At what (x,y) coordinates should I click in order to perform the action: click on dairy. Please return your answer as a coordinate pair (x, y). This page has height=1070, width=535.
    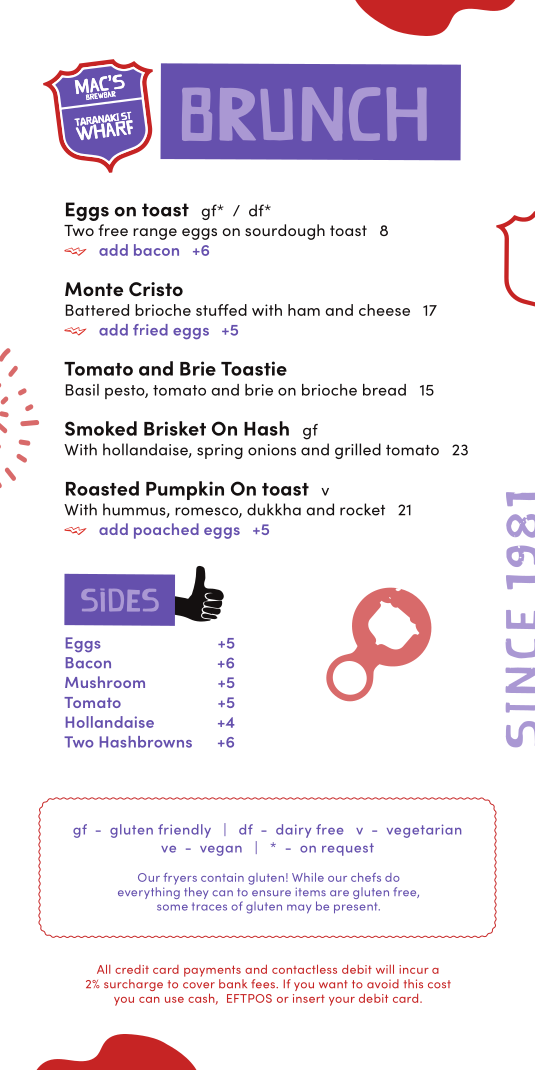
    Looking at the image, I should click on (293, 831).
